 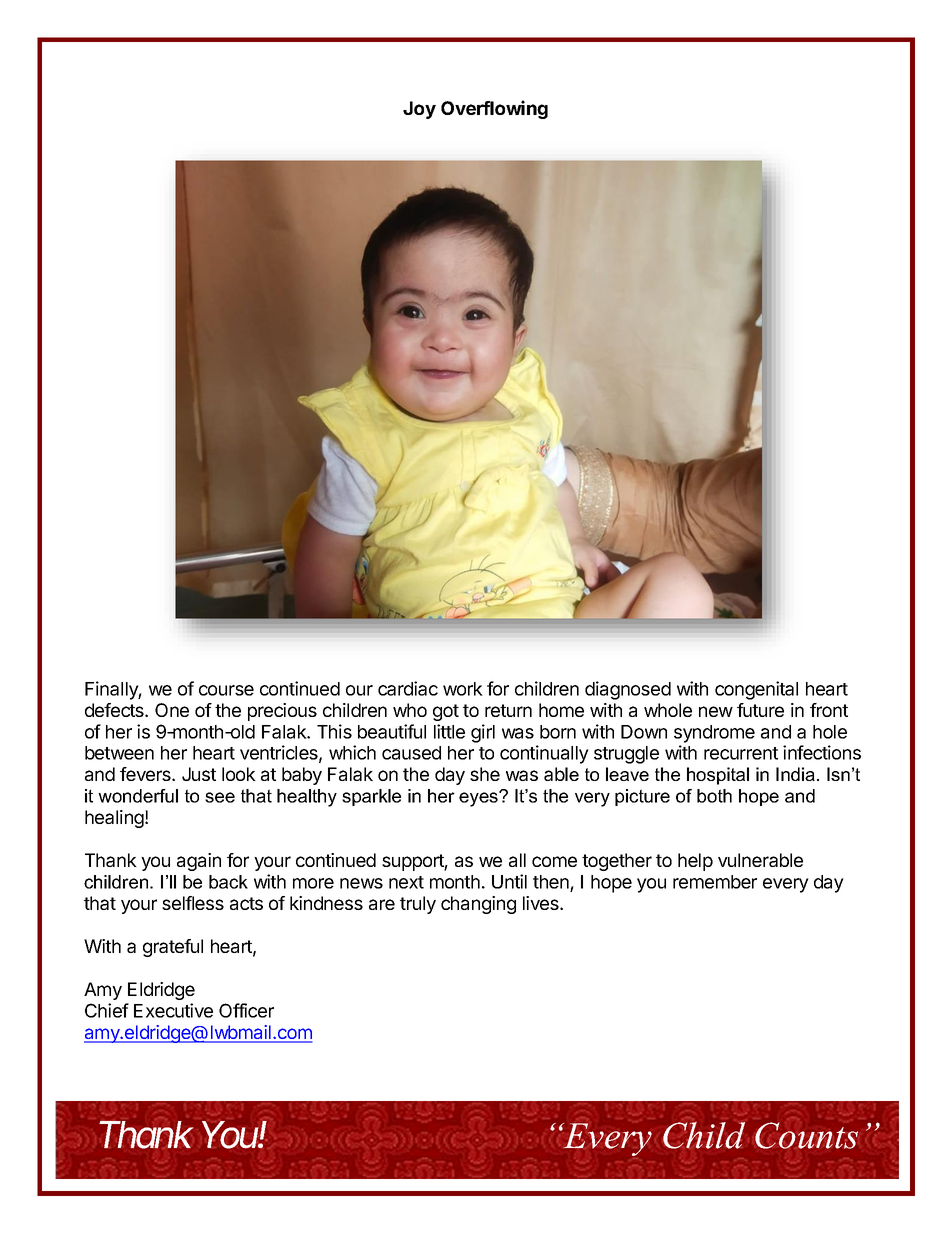 I want to click on future, so click(x=760, y=710).
